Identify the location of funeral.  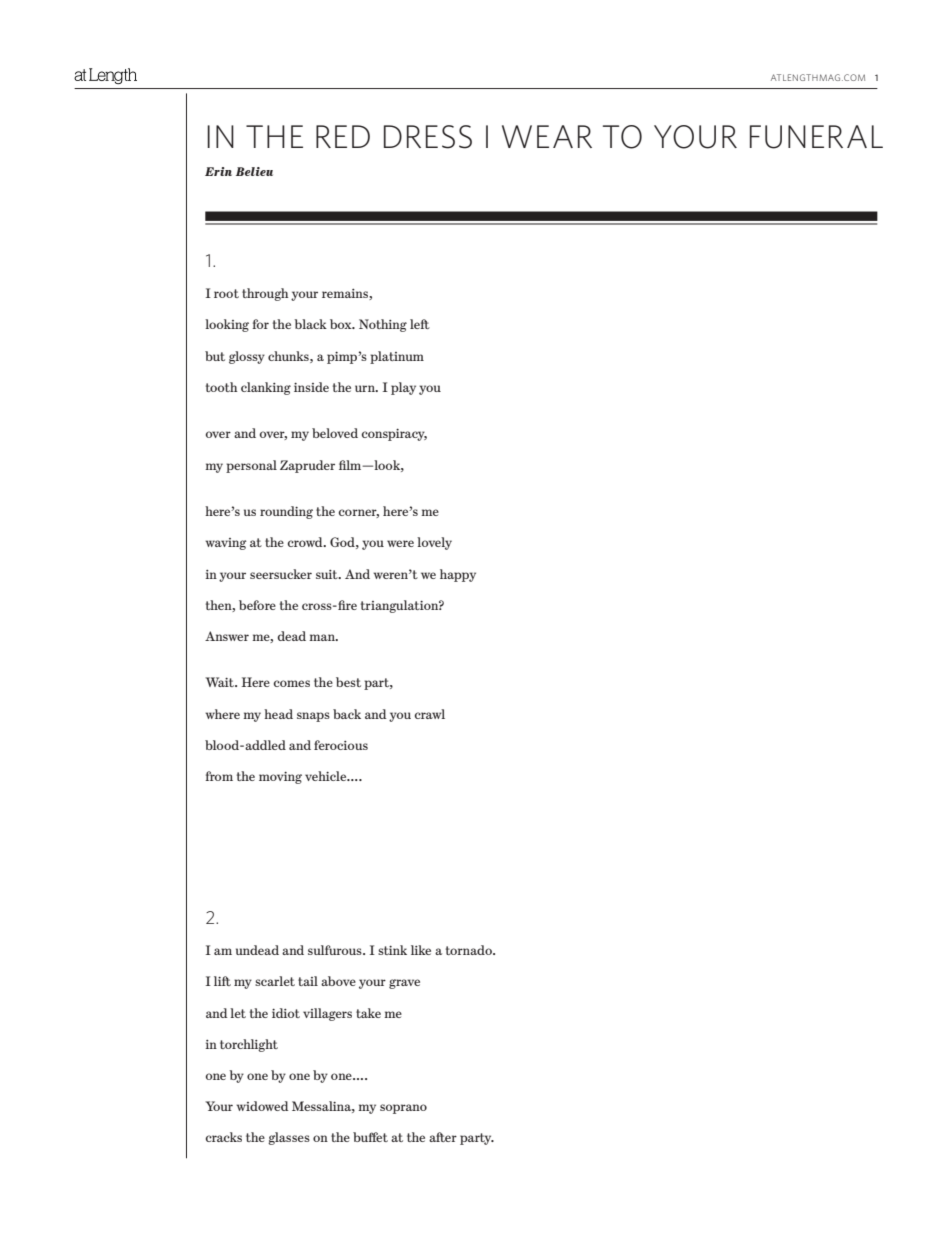
(816, 137).
